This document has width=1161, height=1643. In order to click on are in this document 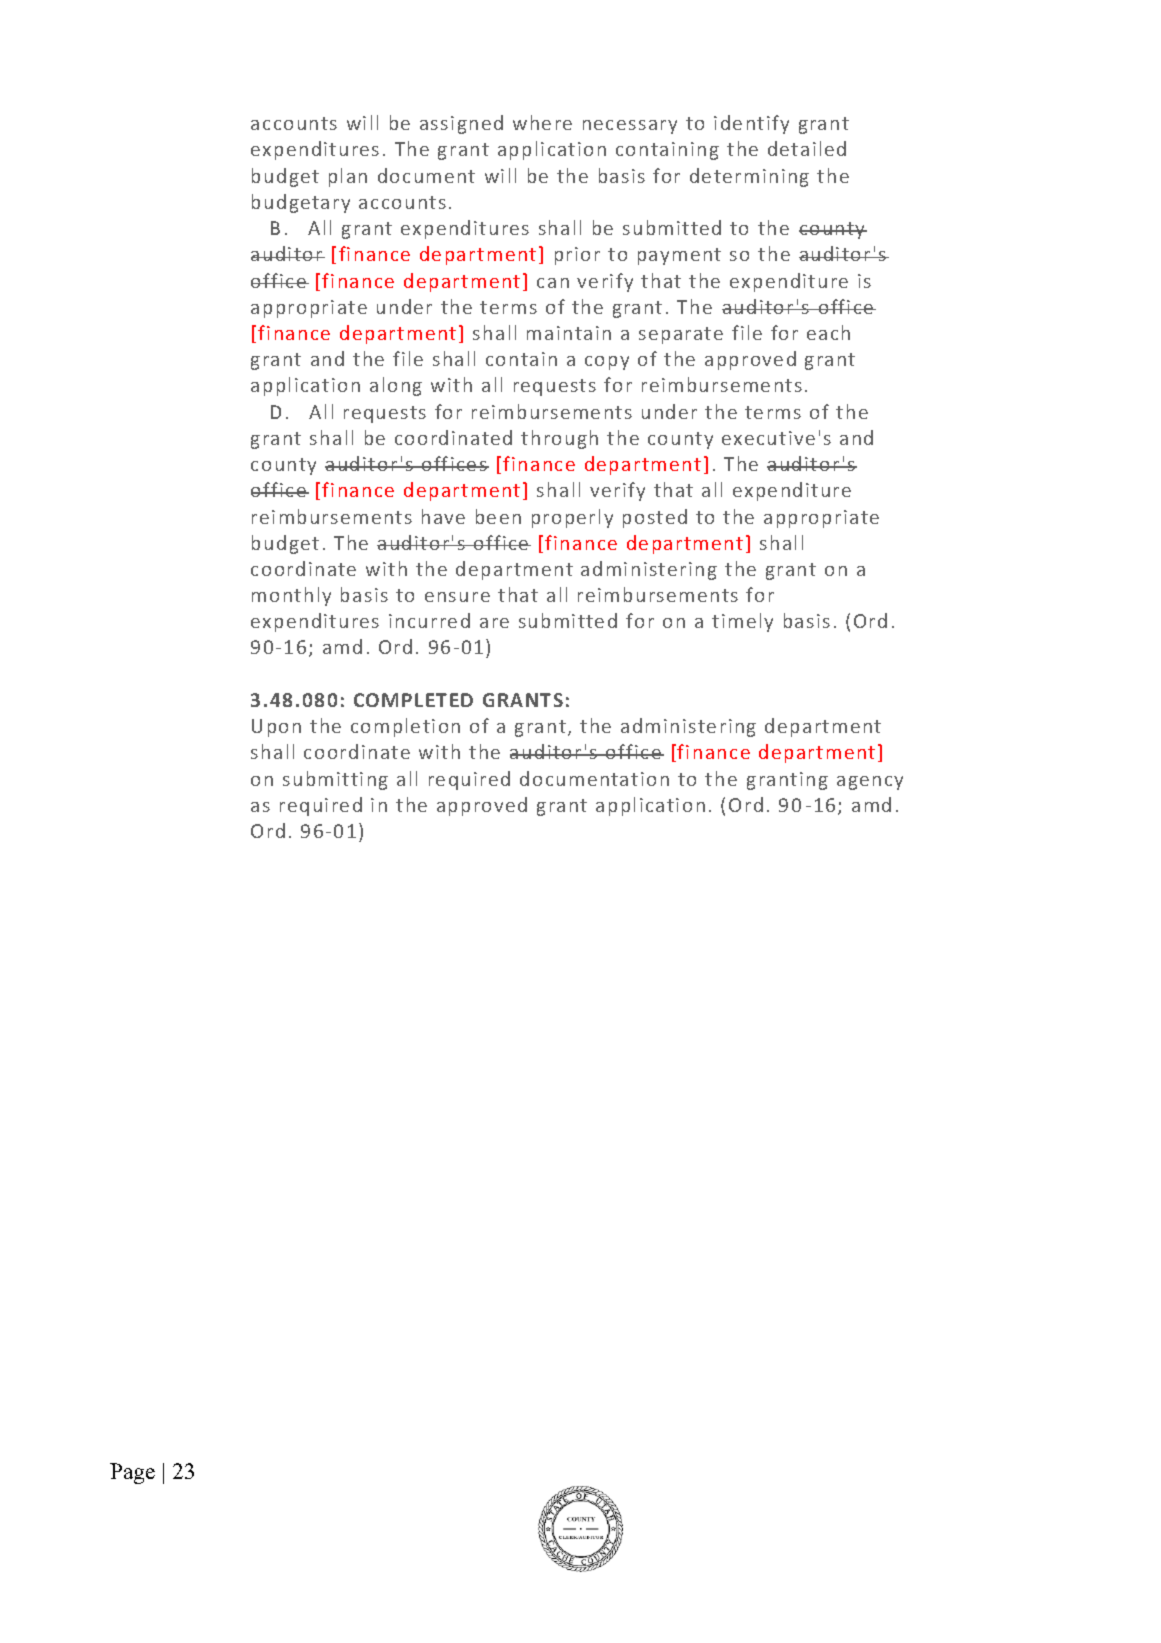, I will do `click(494, 623)`.
